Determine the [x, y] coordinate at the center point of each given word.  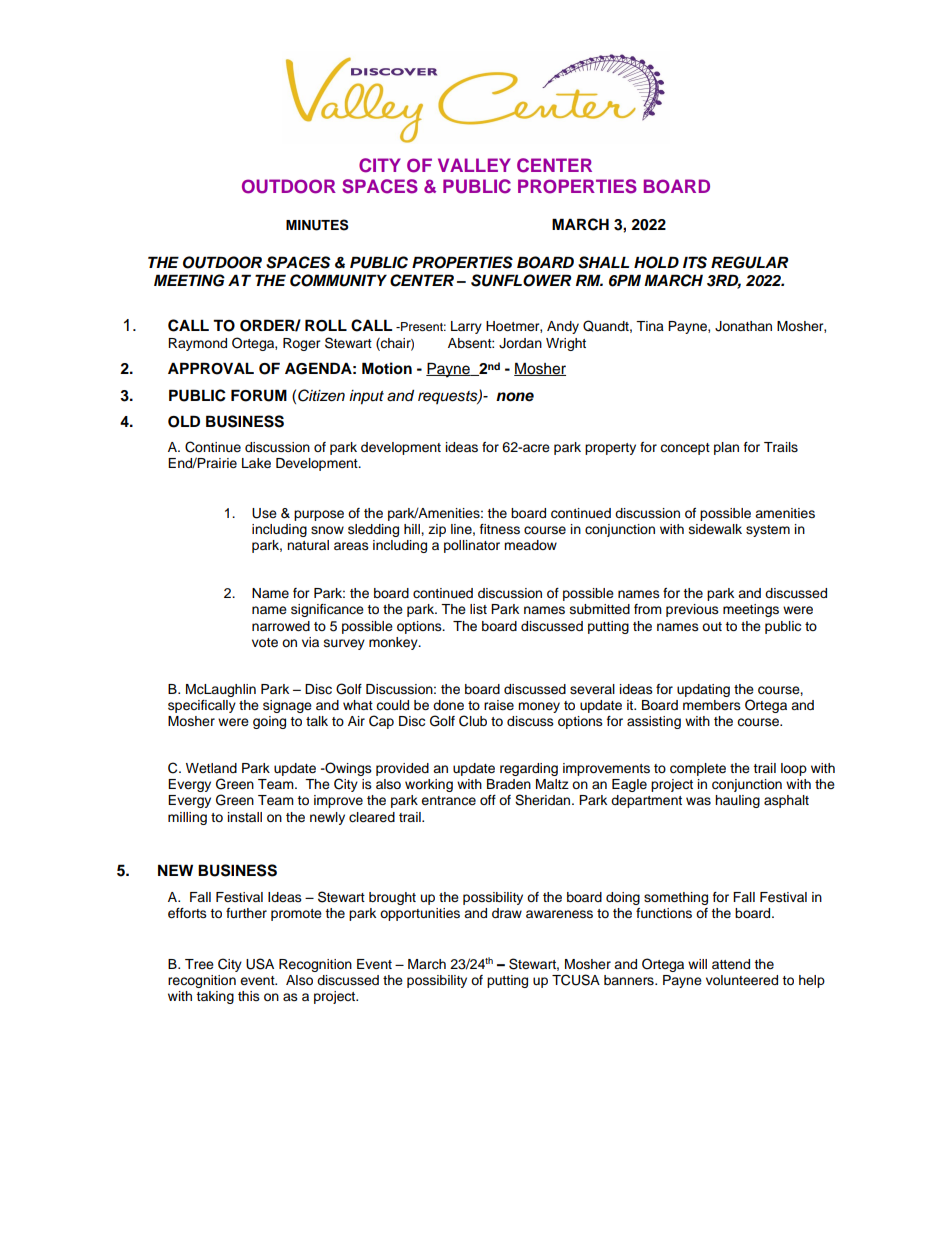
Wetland [211, 768]
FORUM [259, 395]
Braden [509, 784]
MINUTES [317, 225]
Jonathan [743, 326]
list [478, 609]
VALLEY [474, 165]
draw [507, 913]
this [249, 996]
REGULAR [749, 262]
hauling [737, 801]
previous [692, 610]
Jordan [520, 343]
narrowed [281, 626]
